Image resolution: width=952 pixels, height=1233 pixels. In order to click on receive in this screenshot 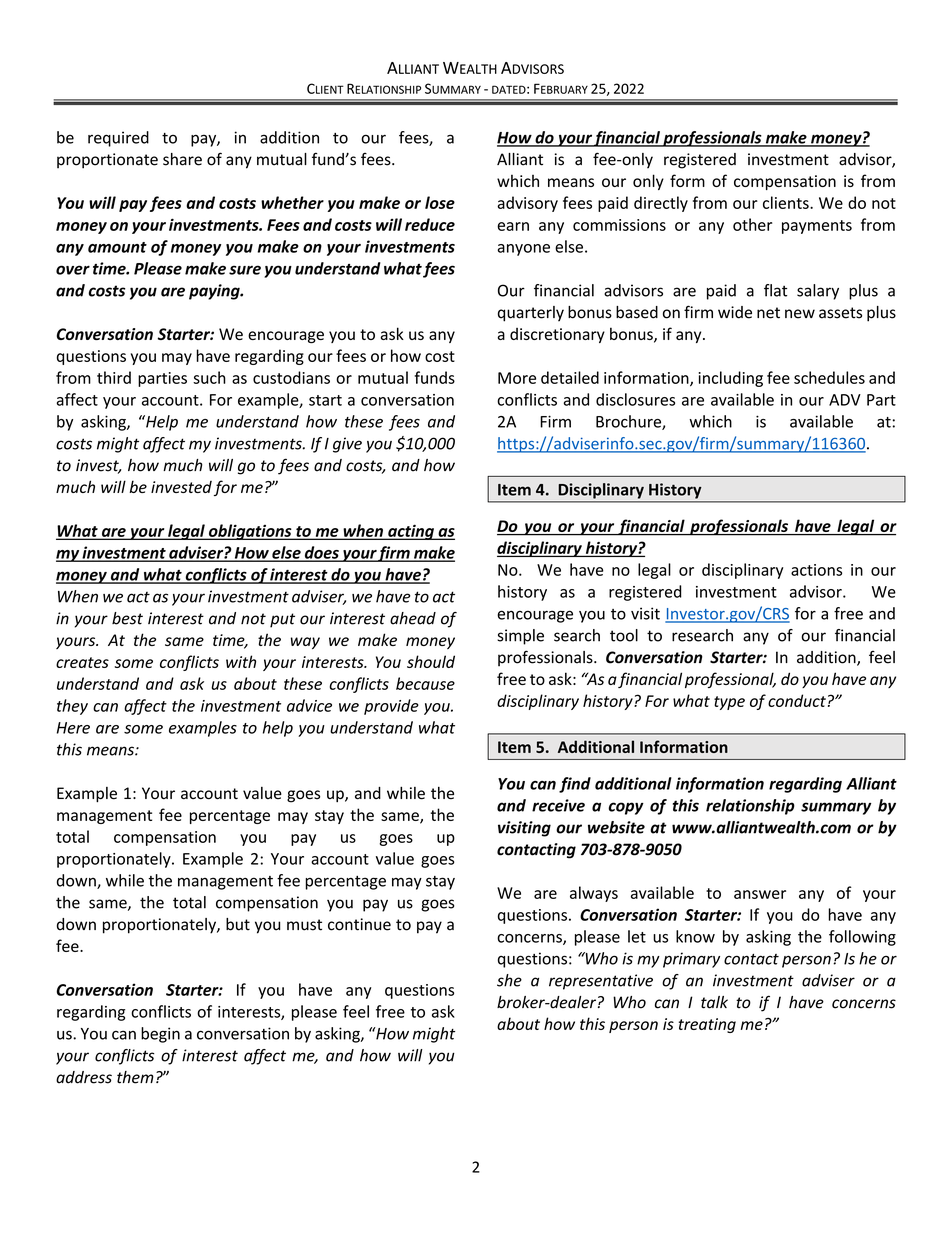, I will do `click(558, 805)`.
